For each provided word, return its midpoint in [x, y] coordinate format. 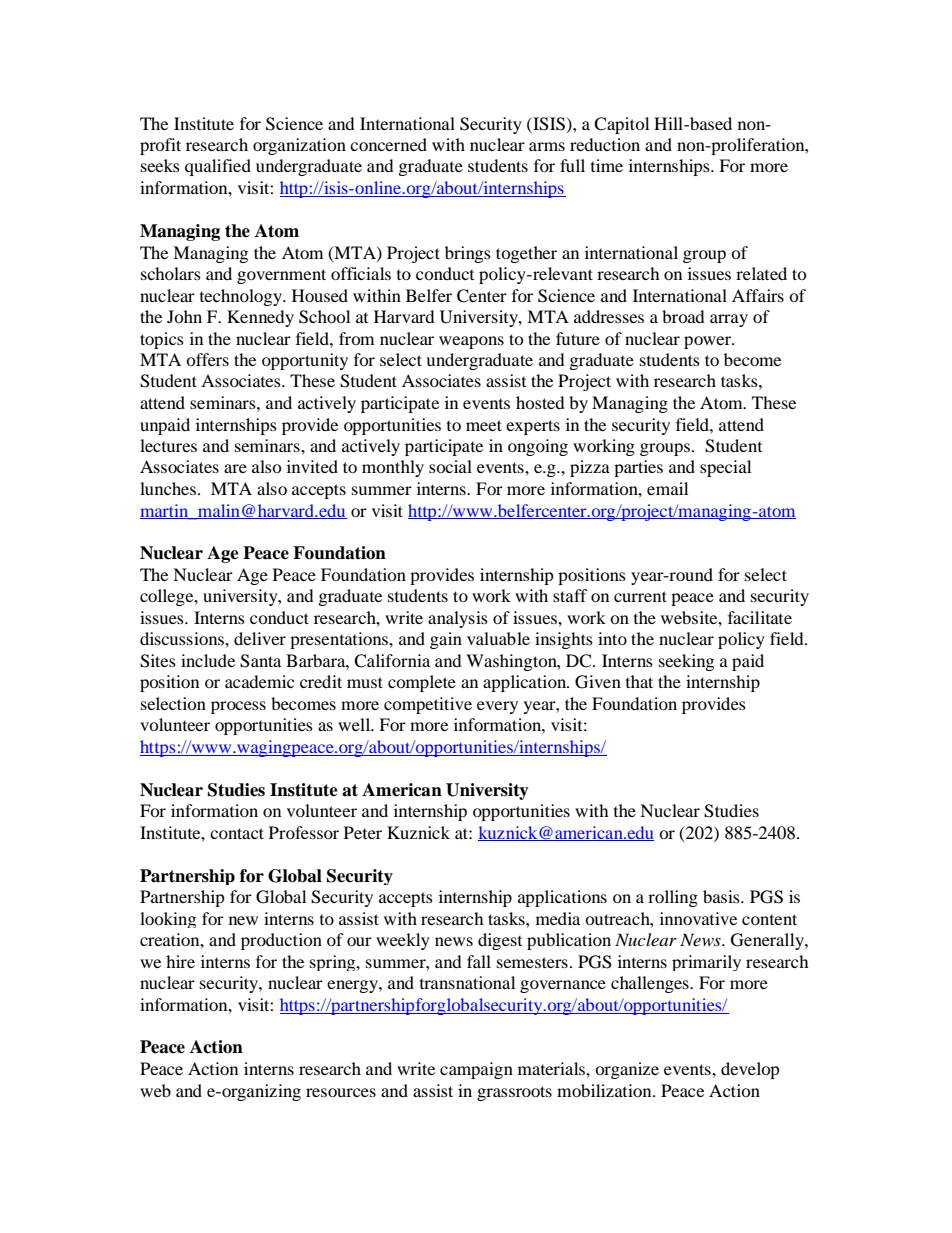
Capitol [621, 125]
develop [750, 1070]
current [640, 596]
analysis [458, 619]
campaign [476, 1070]
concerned [388, 144]
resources [341, 1092]
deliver [260, 638]
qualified [218, 167]
